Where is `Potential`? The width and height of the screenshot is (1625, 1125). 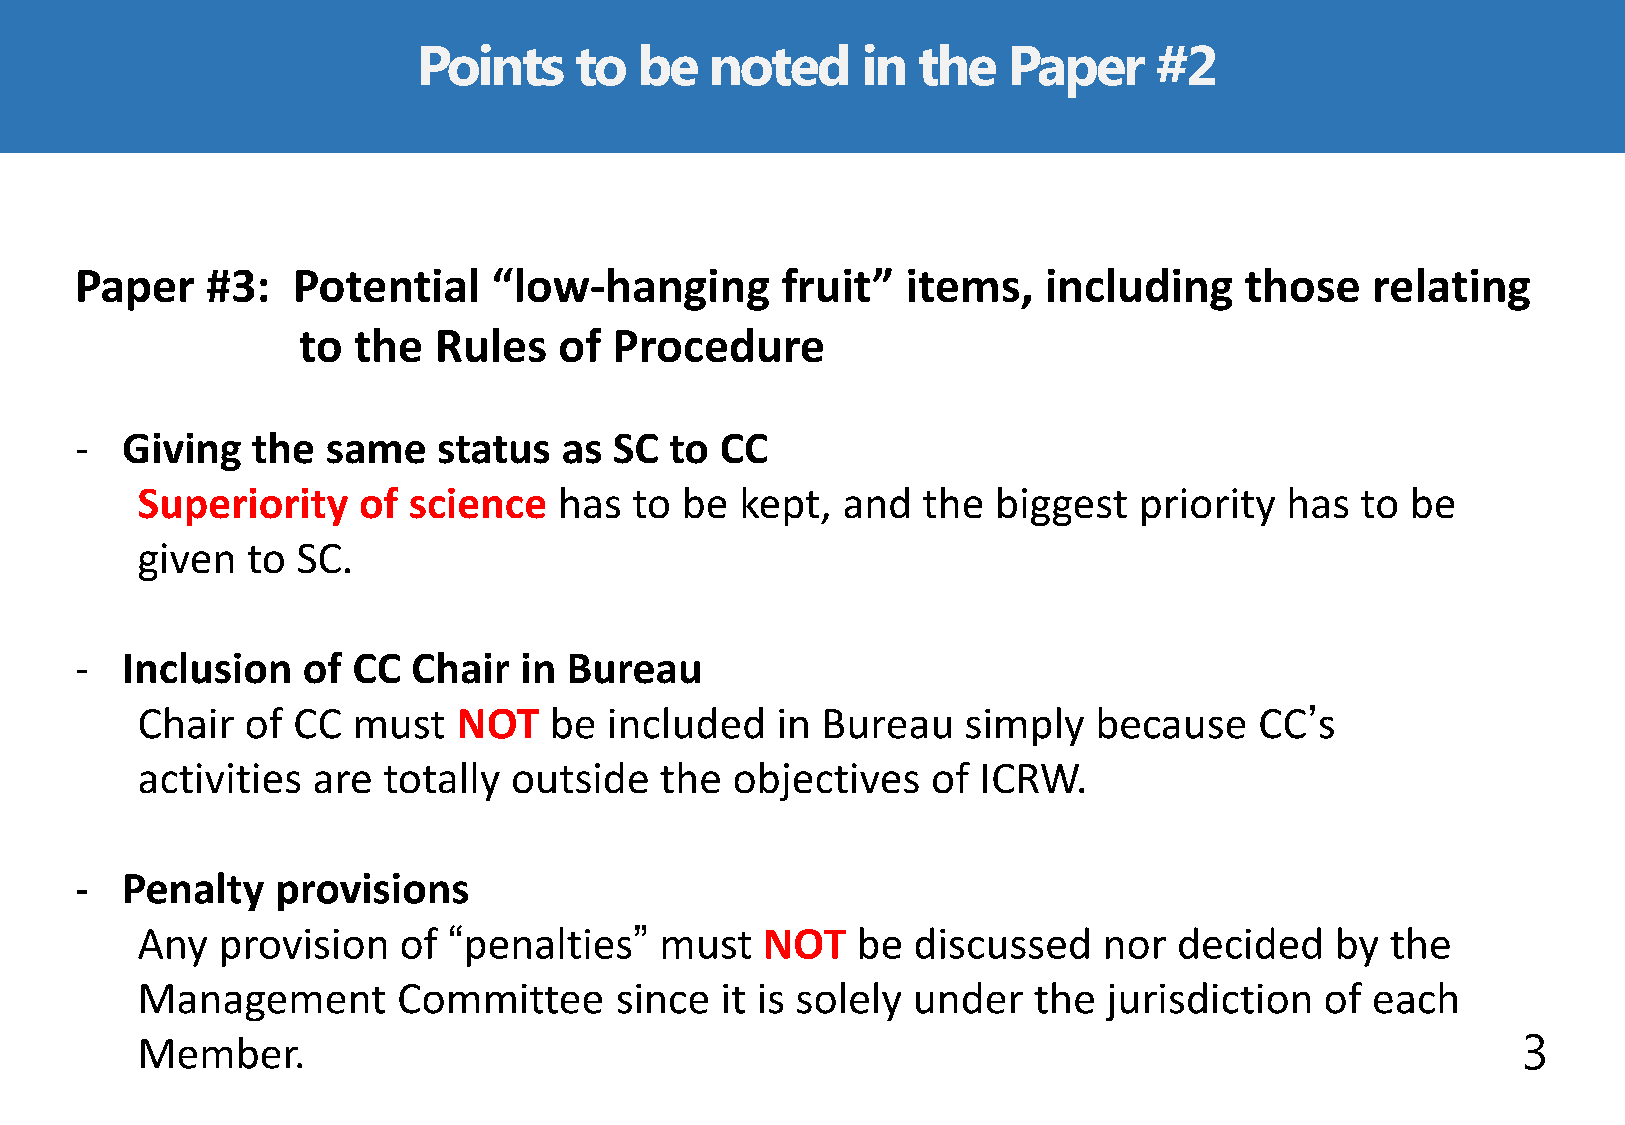
Potential is located at coordinates (386, 285).
